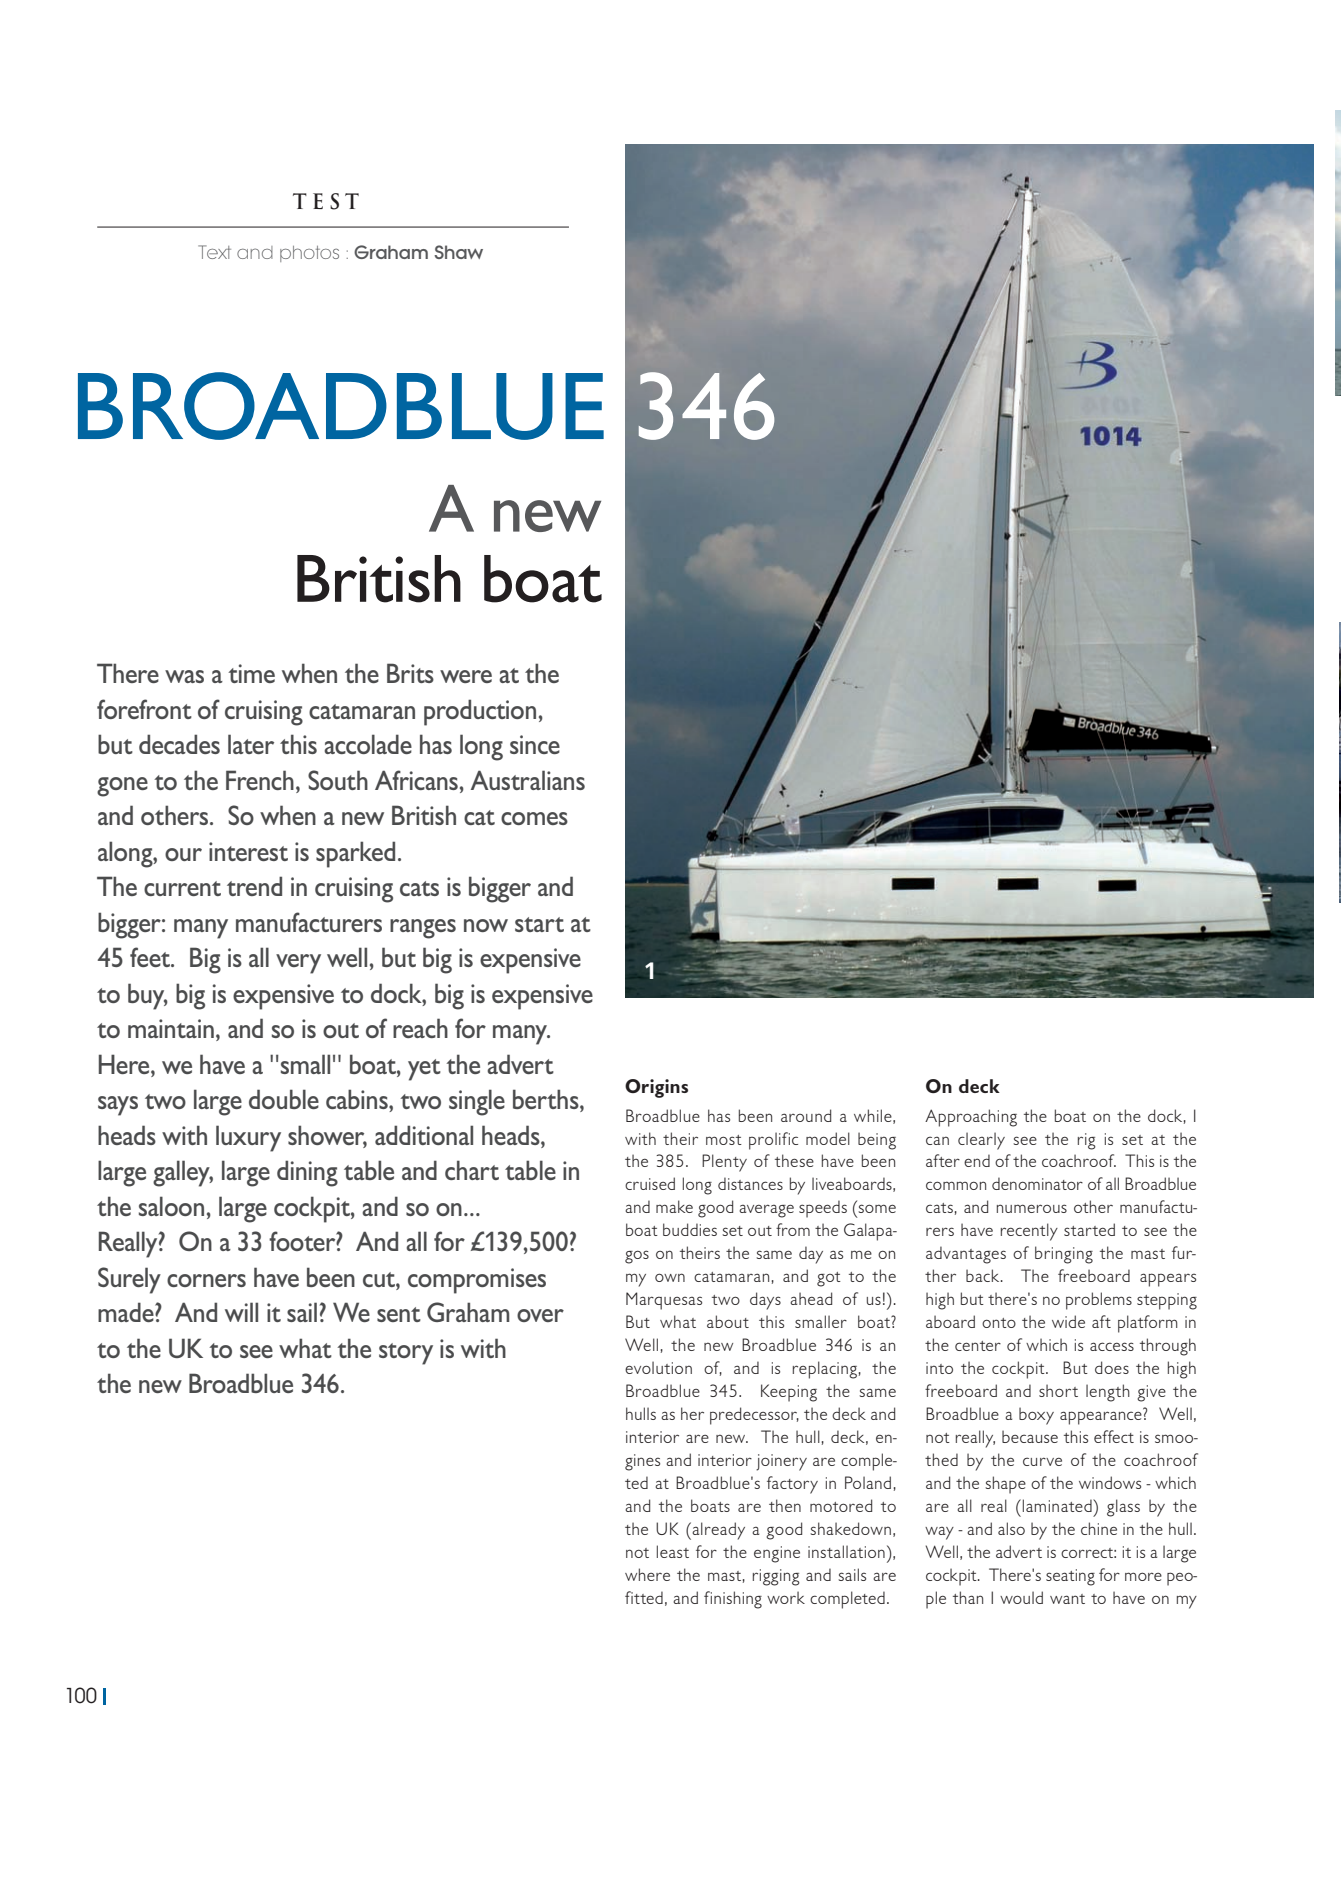 This screenshot has height=1898, width=1341. I want to click on least, so click(673, 1551).
